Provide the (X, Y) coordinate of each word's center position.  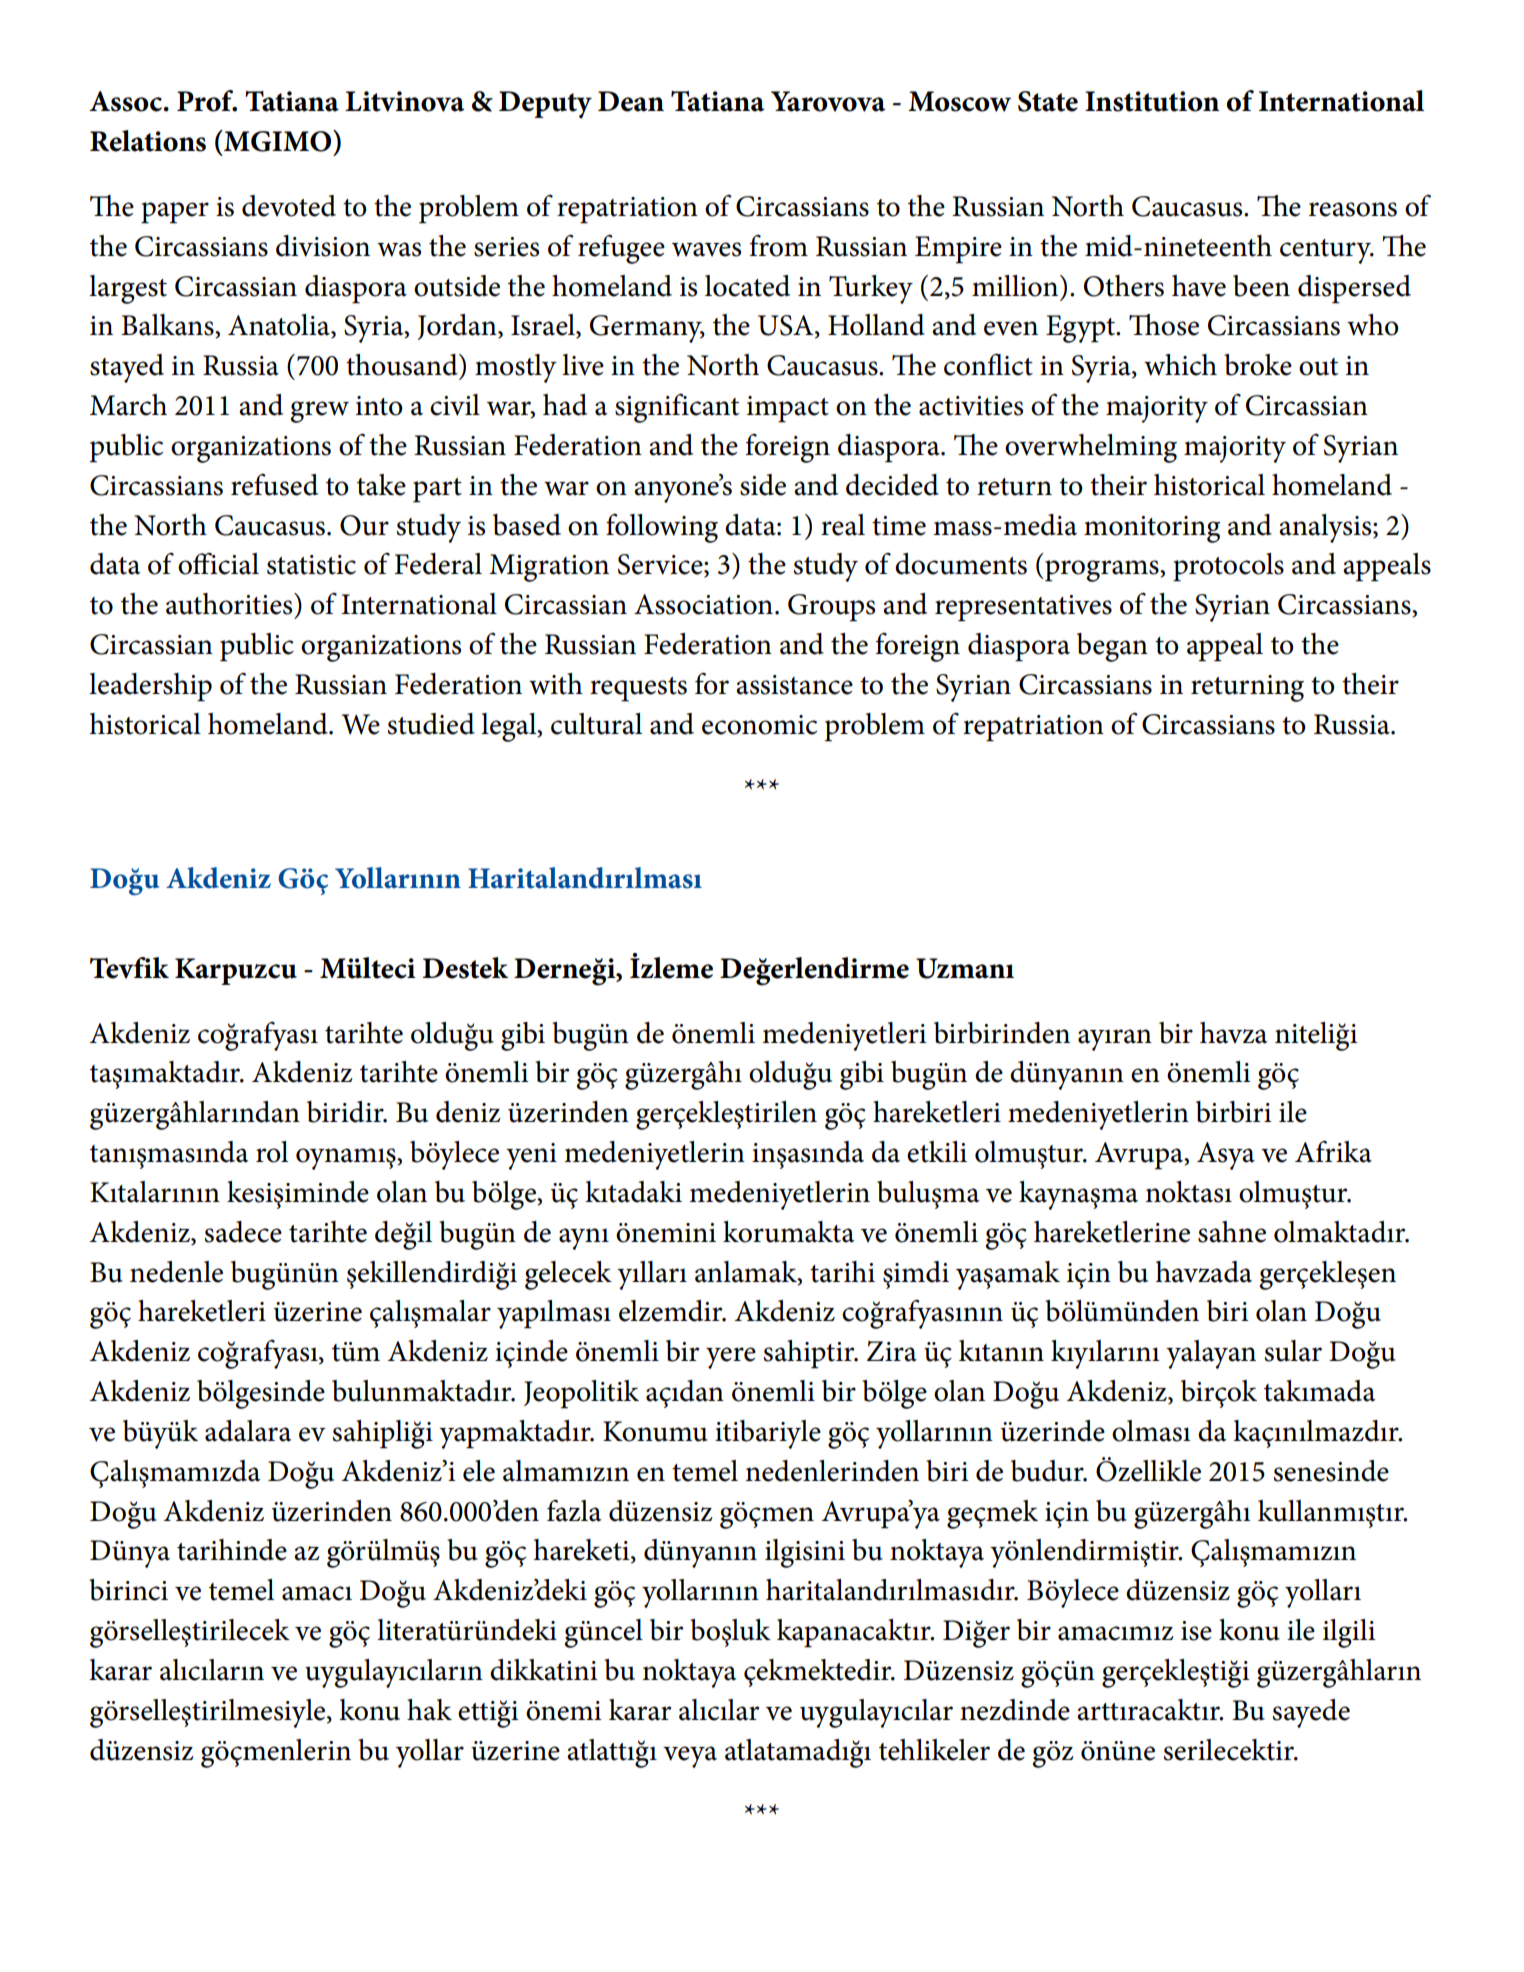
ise (1196, 1631)
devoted (289, 206)
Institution (1152, 101)
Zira (892, 1351)
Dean (631, 101)
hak (429, 1710)
